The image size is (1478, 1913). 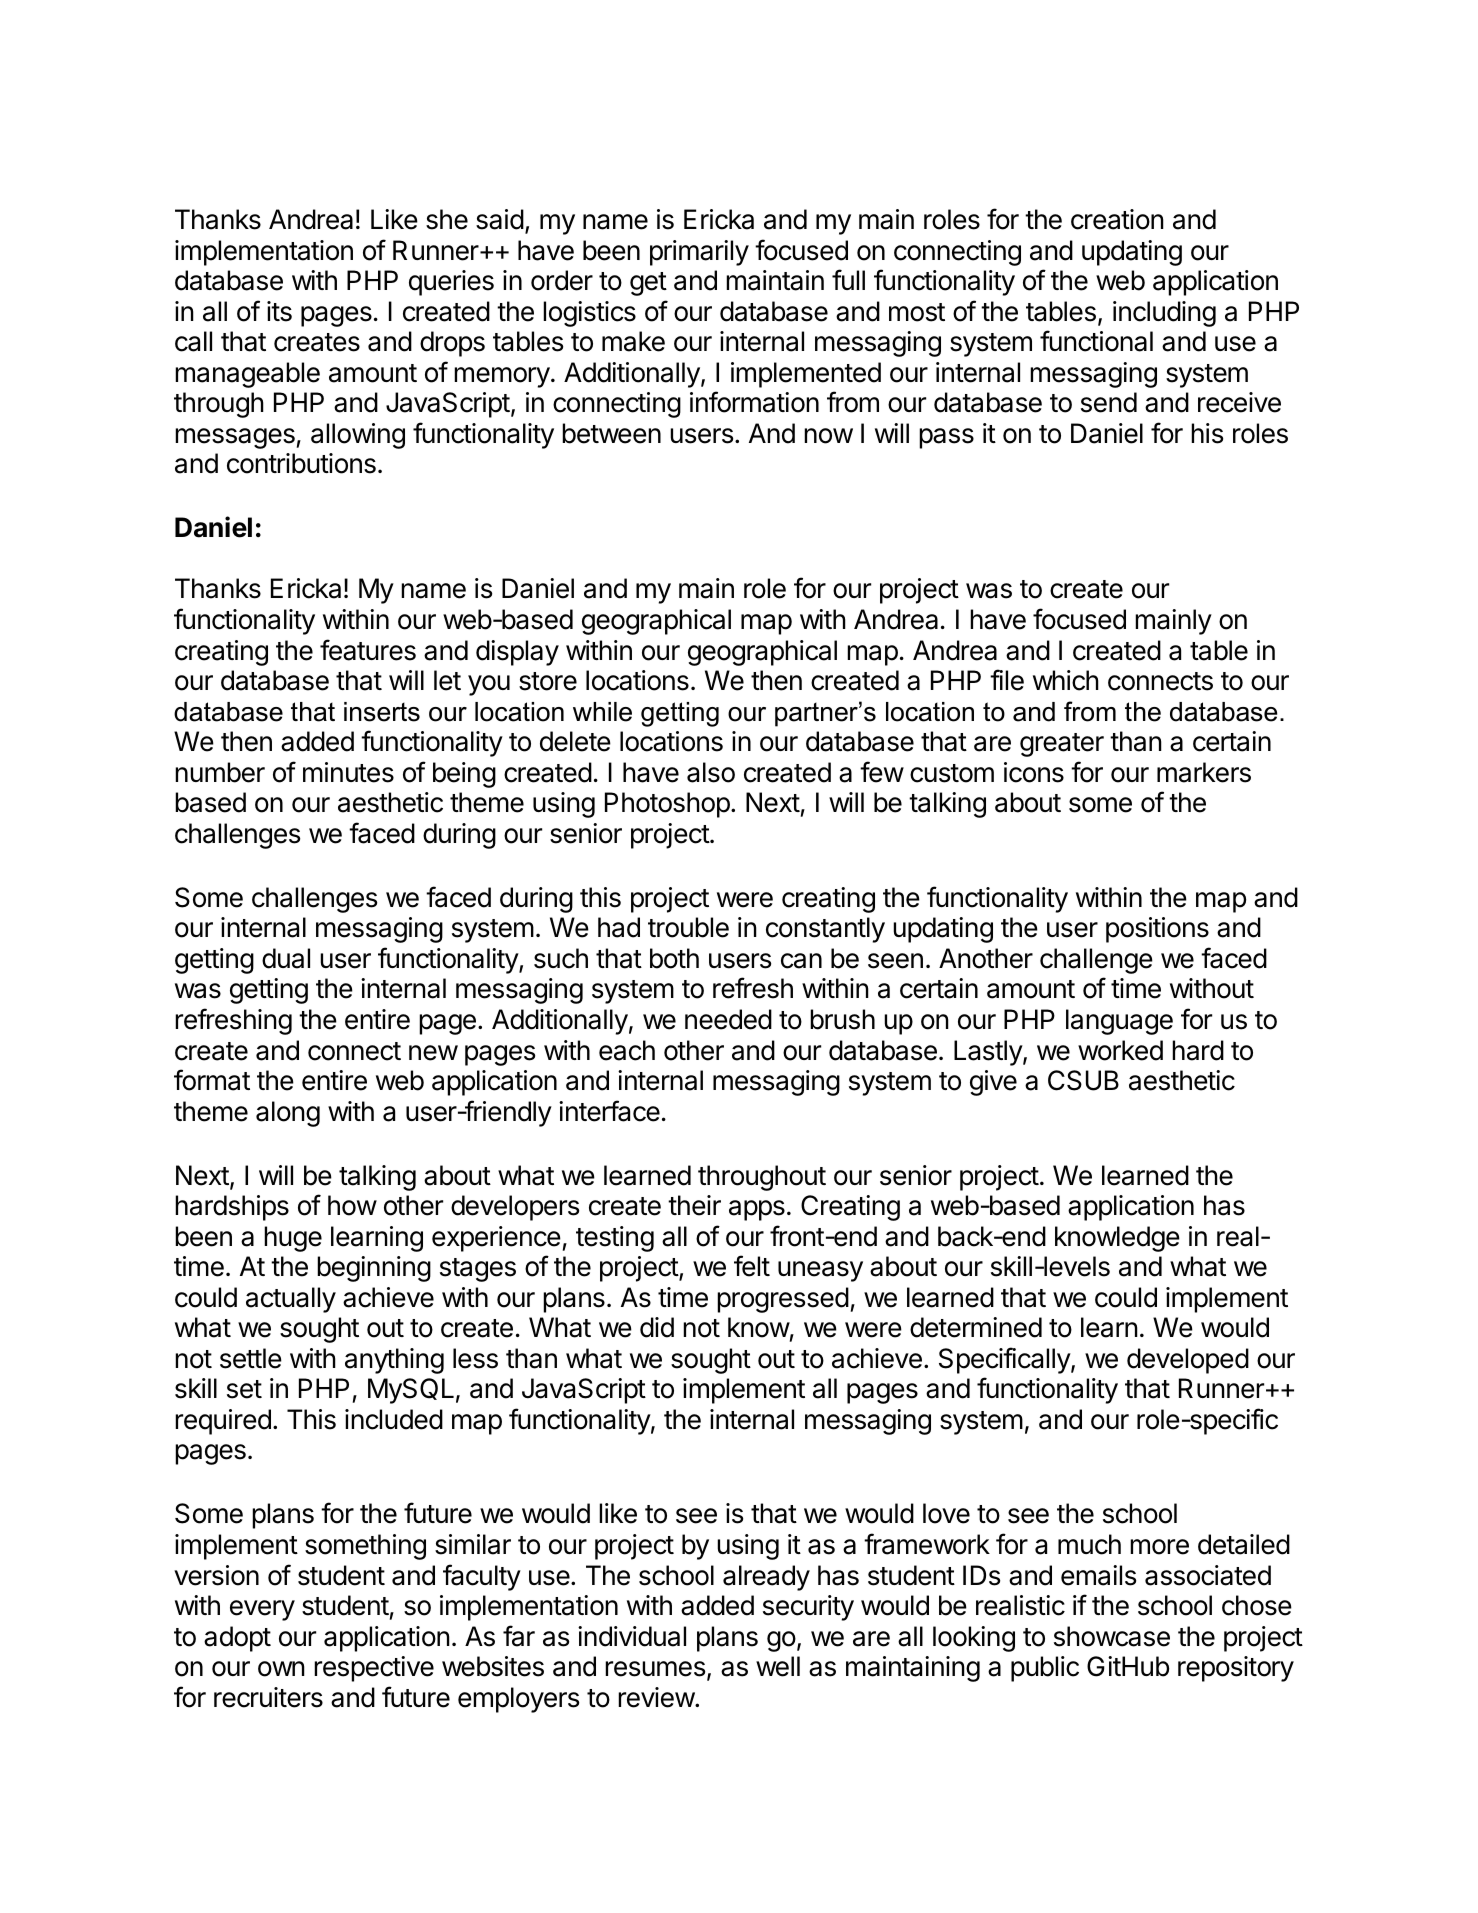 What do you see at coordinates (778, 1666) in the page?
I see `well` at bounding box center [778, 1666].
